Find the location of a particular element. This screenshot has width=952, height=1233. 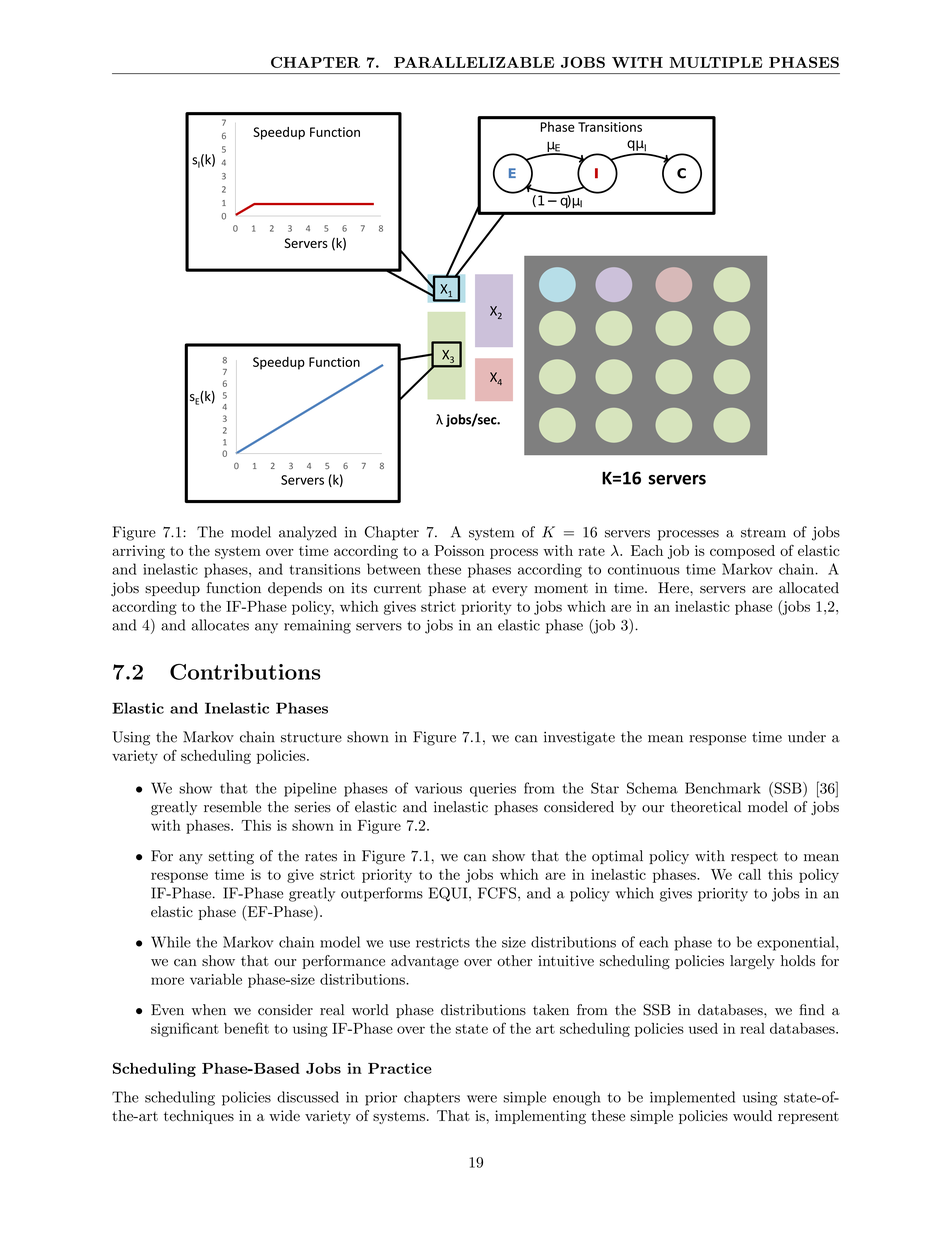

stream is located at coordinates (763, 533).
